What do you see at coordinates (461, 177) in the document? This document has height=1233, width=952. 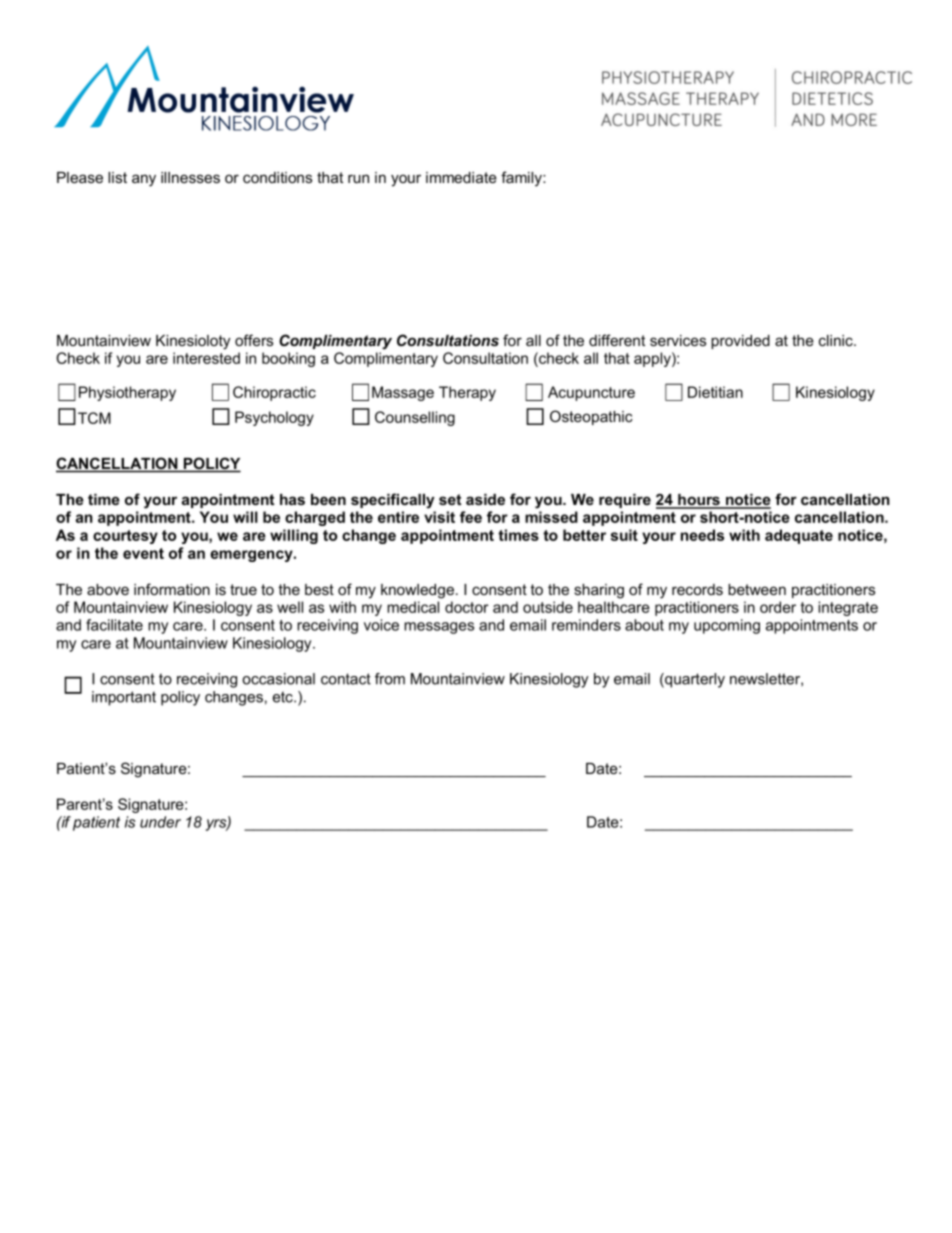 I see `immediate` at bounding box center [461, 177].
